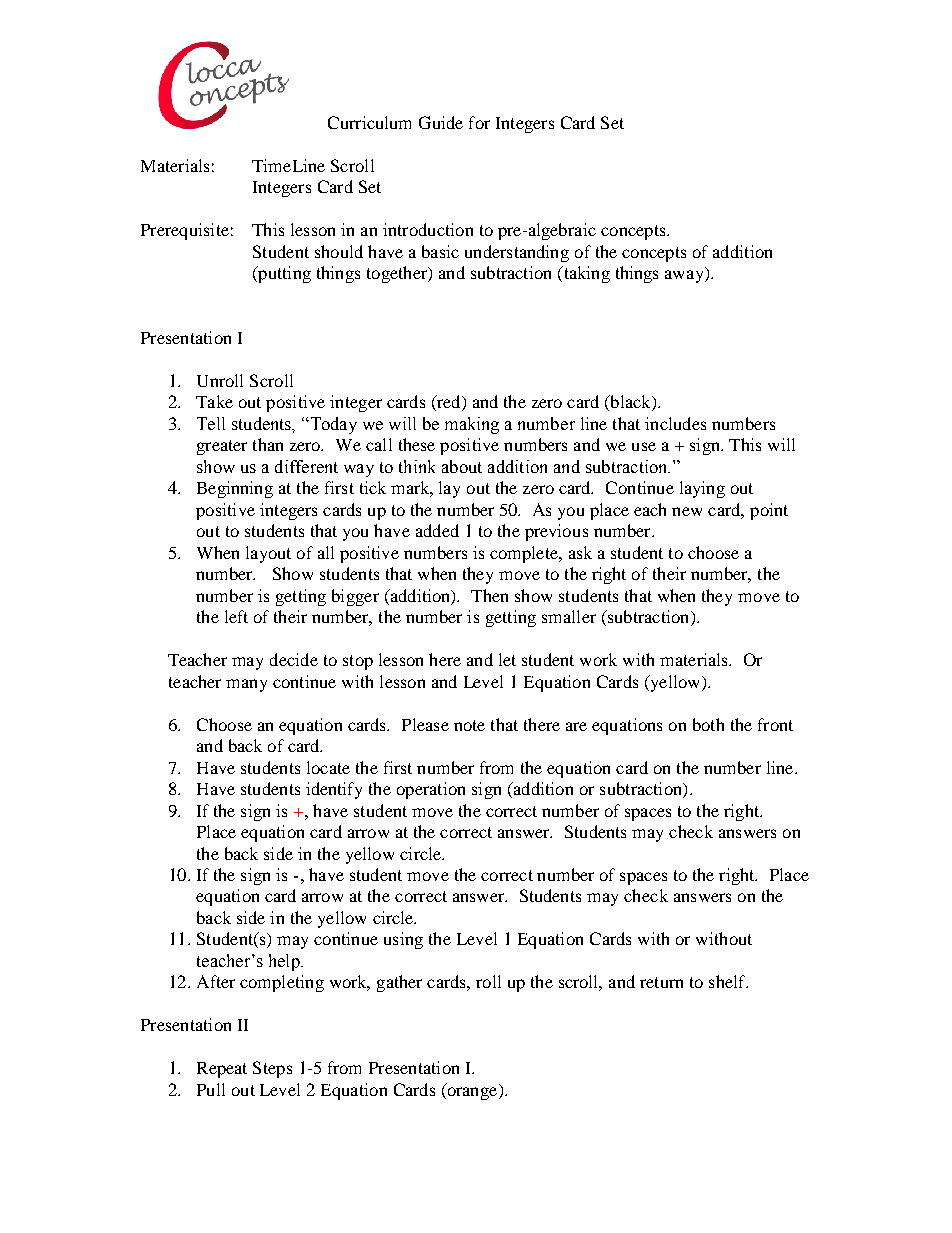 The height and width of the screenshot is (1233, 952). What do you see at coordinates (283, 274) in the screenshot?
I see `putting` at bounding box center [283, 274].
